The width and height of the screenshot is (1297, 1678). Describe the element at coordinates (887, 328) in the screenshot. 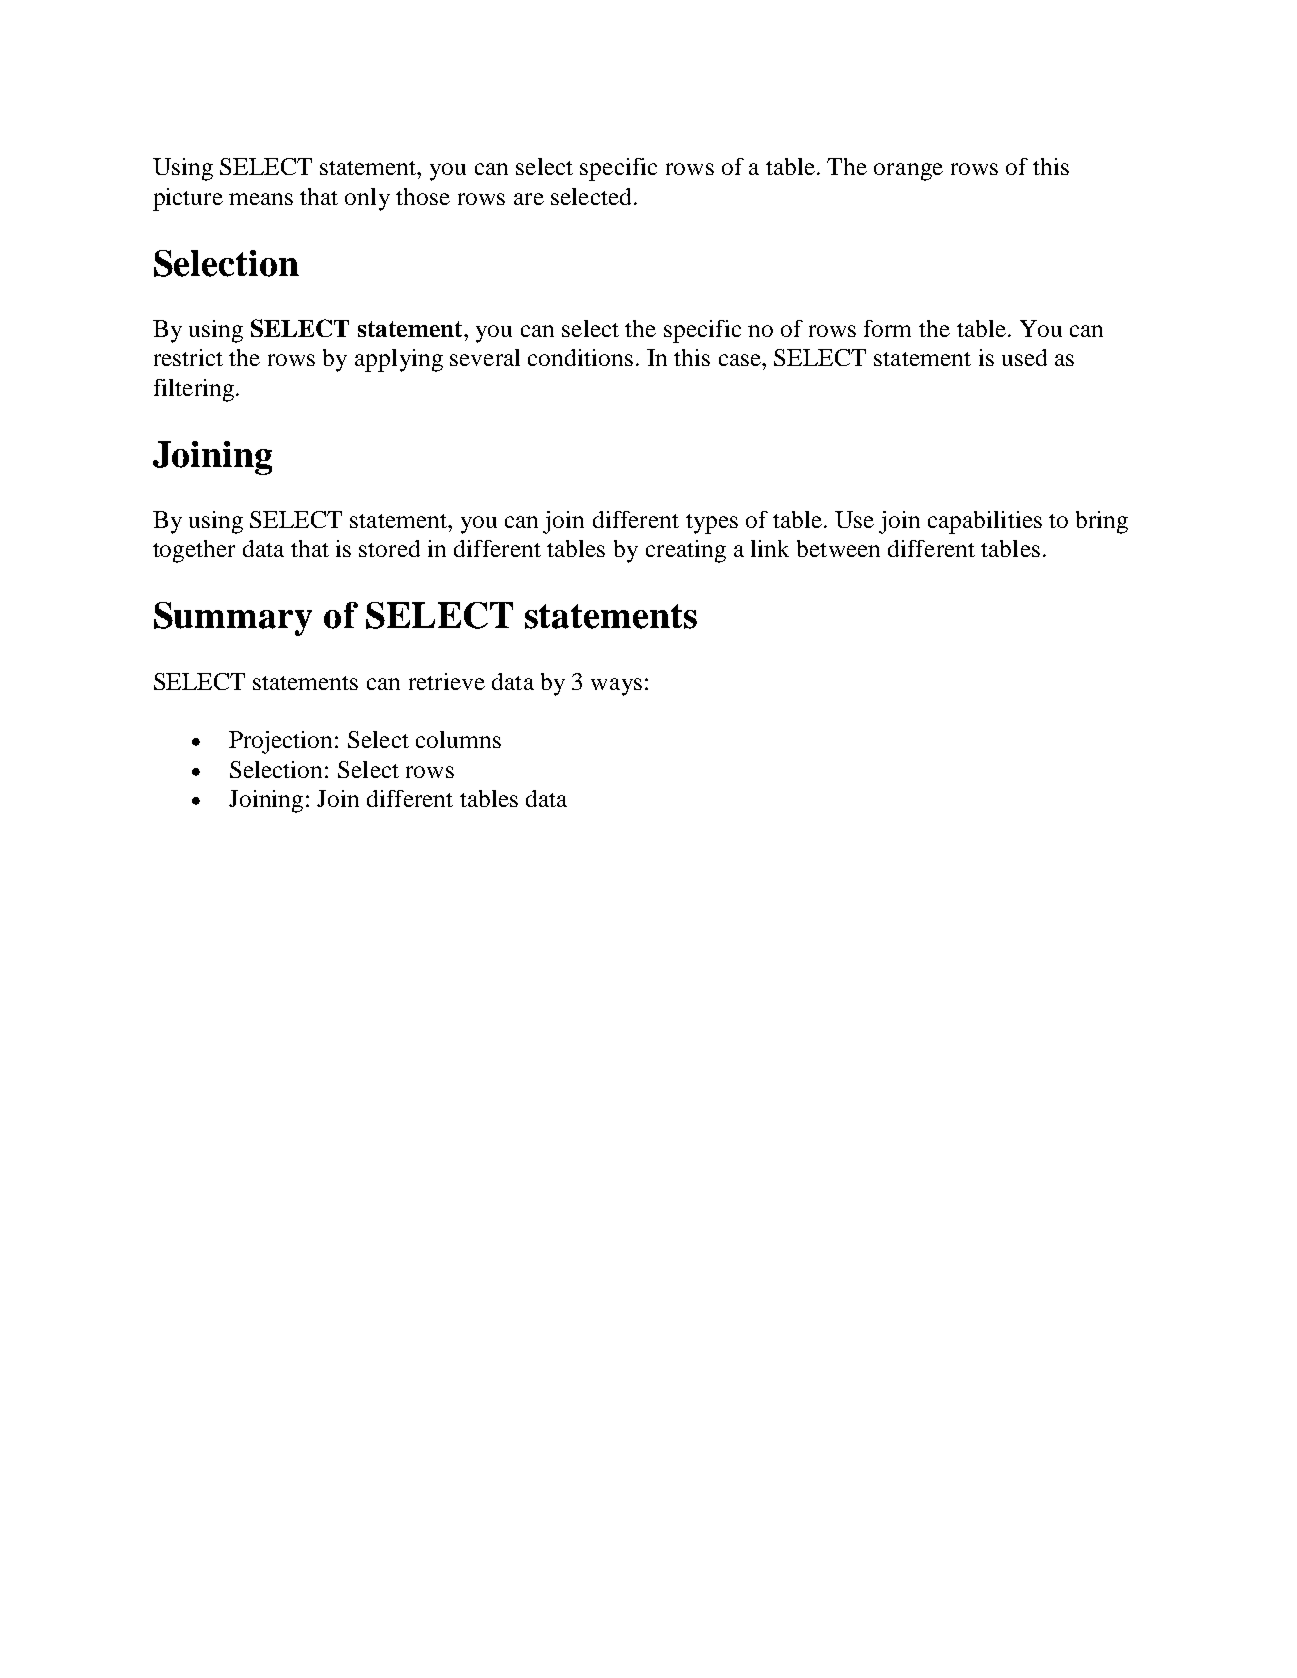

I see `form` at that location.
